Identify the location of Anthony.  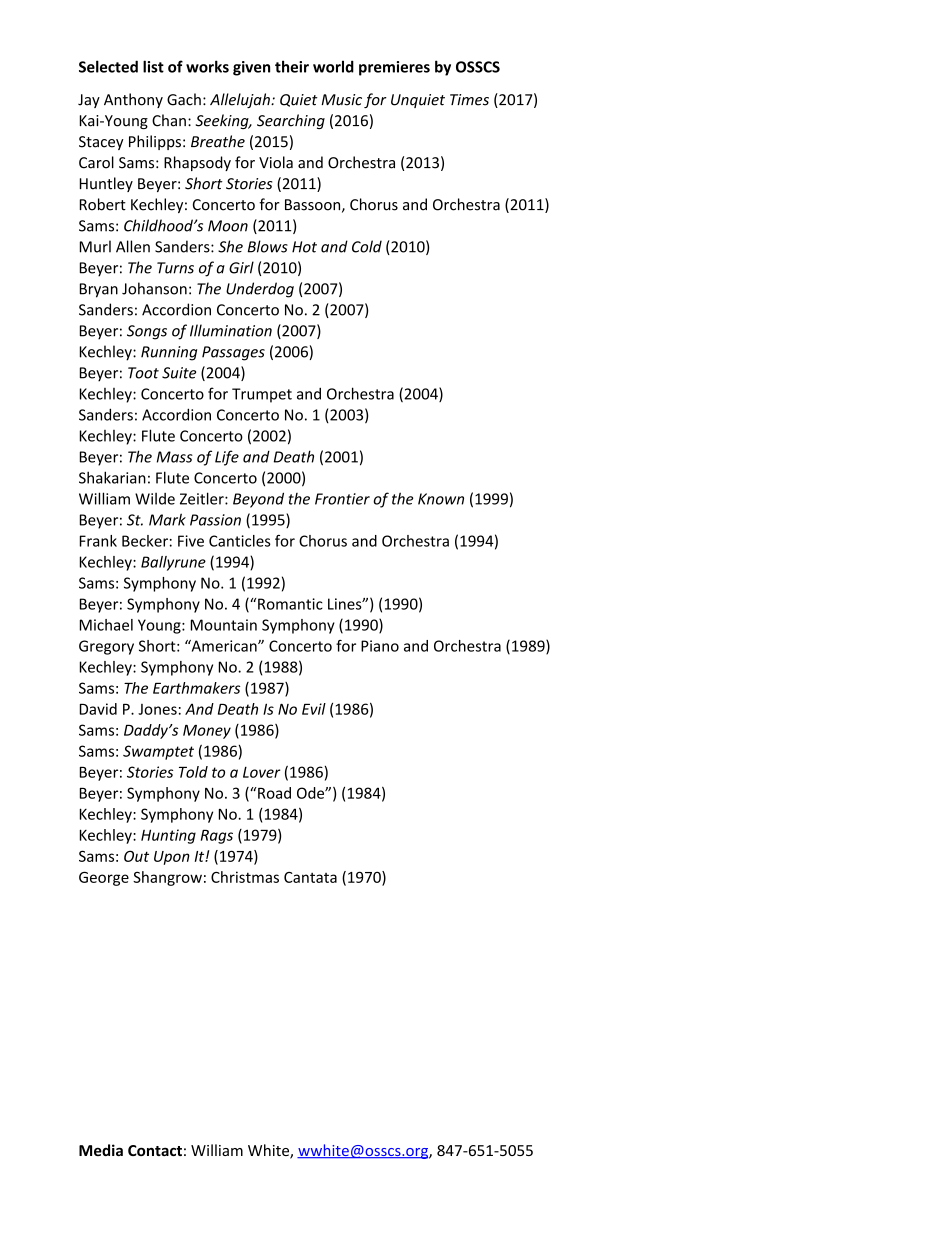
(133, 100).
